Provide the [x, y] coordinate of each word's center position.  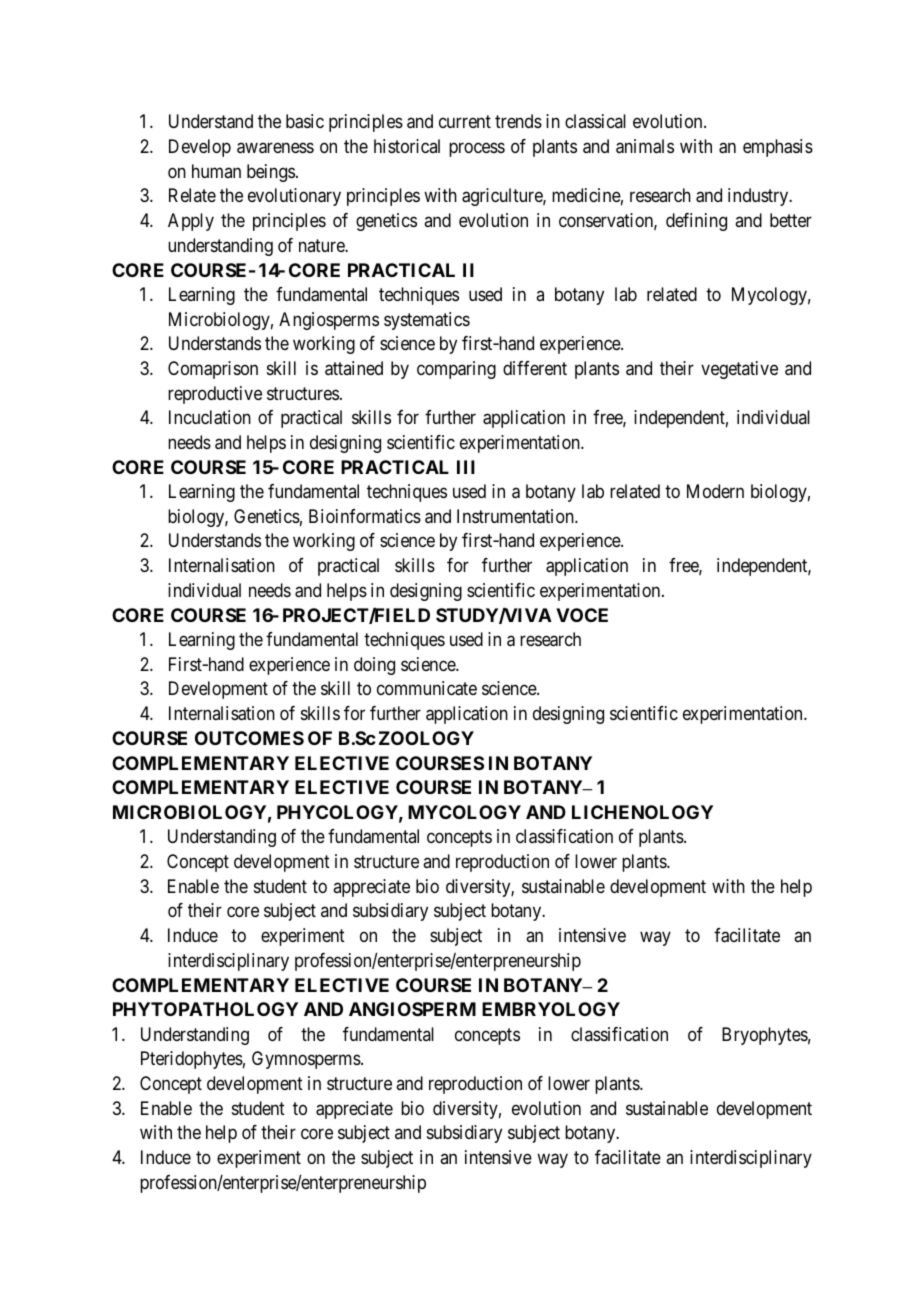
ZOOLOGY [426, 738]
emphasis [778, 148]
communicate [427, 688]
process [477, 149]
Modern [715, 491]
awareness [275, 148]
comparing [456, 370]
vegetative [739, 370]
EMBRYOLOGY [551, 1009]
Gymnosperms [307, 1060]
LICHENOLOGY [642, 812]
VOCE [582, 615]
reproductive [215, 395]
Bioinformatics [365, 516]
